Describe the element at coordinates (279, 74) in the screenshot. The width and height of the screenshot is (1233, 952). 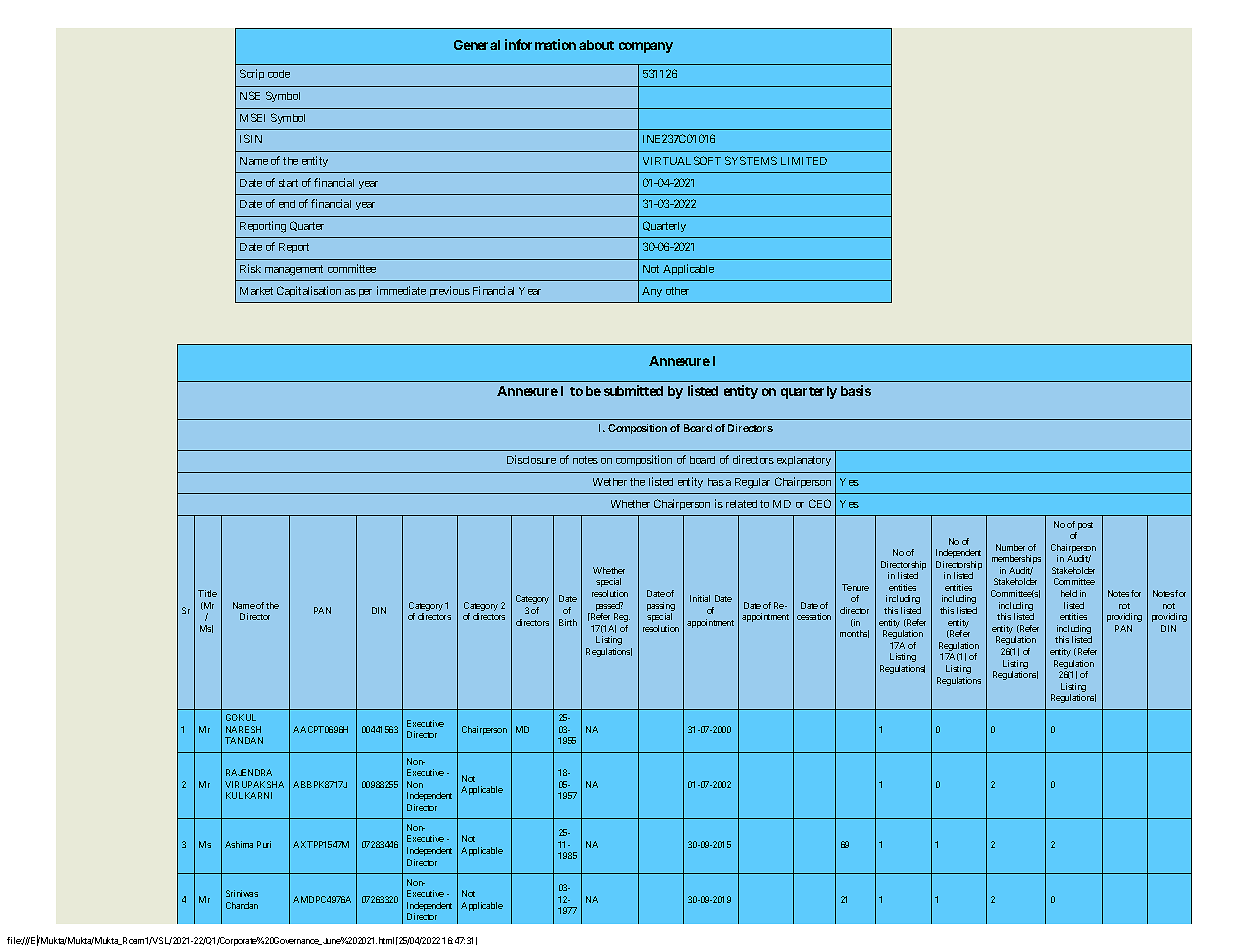
I see `code` at that location.
